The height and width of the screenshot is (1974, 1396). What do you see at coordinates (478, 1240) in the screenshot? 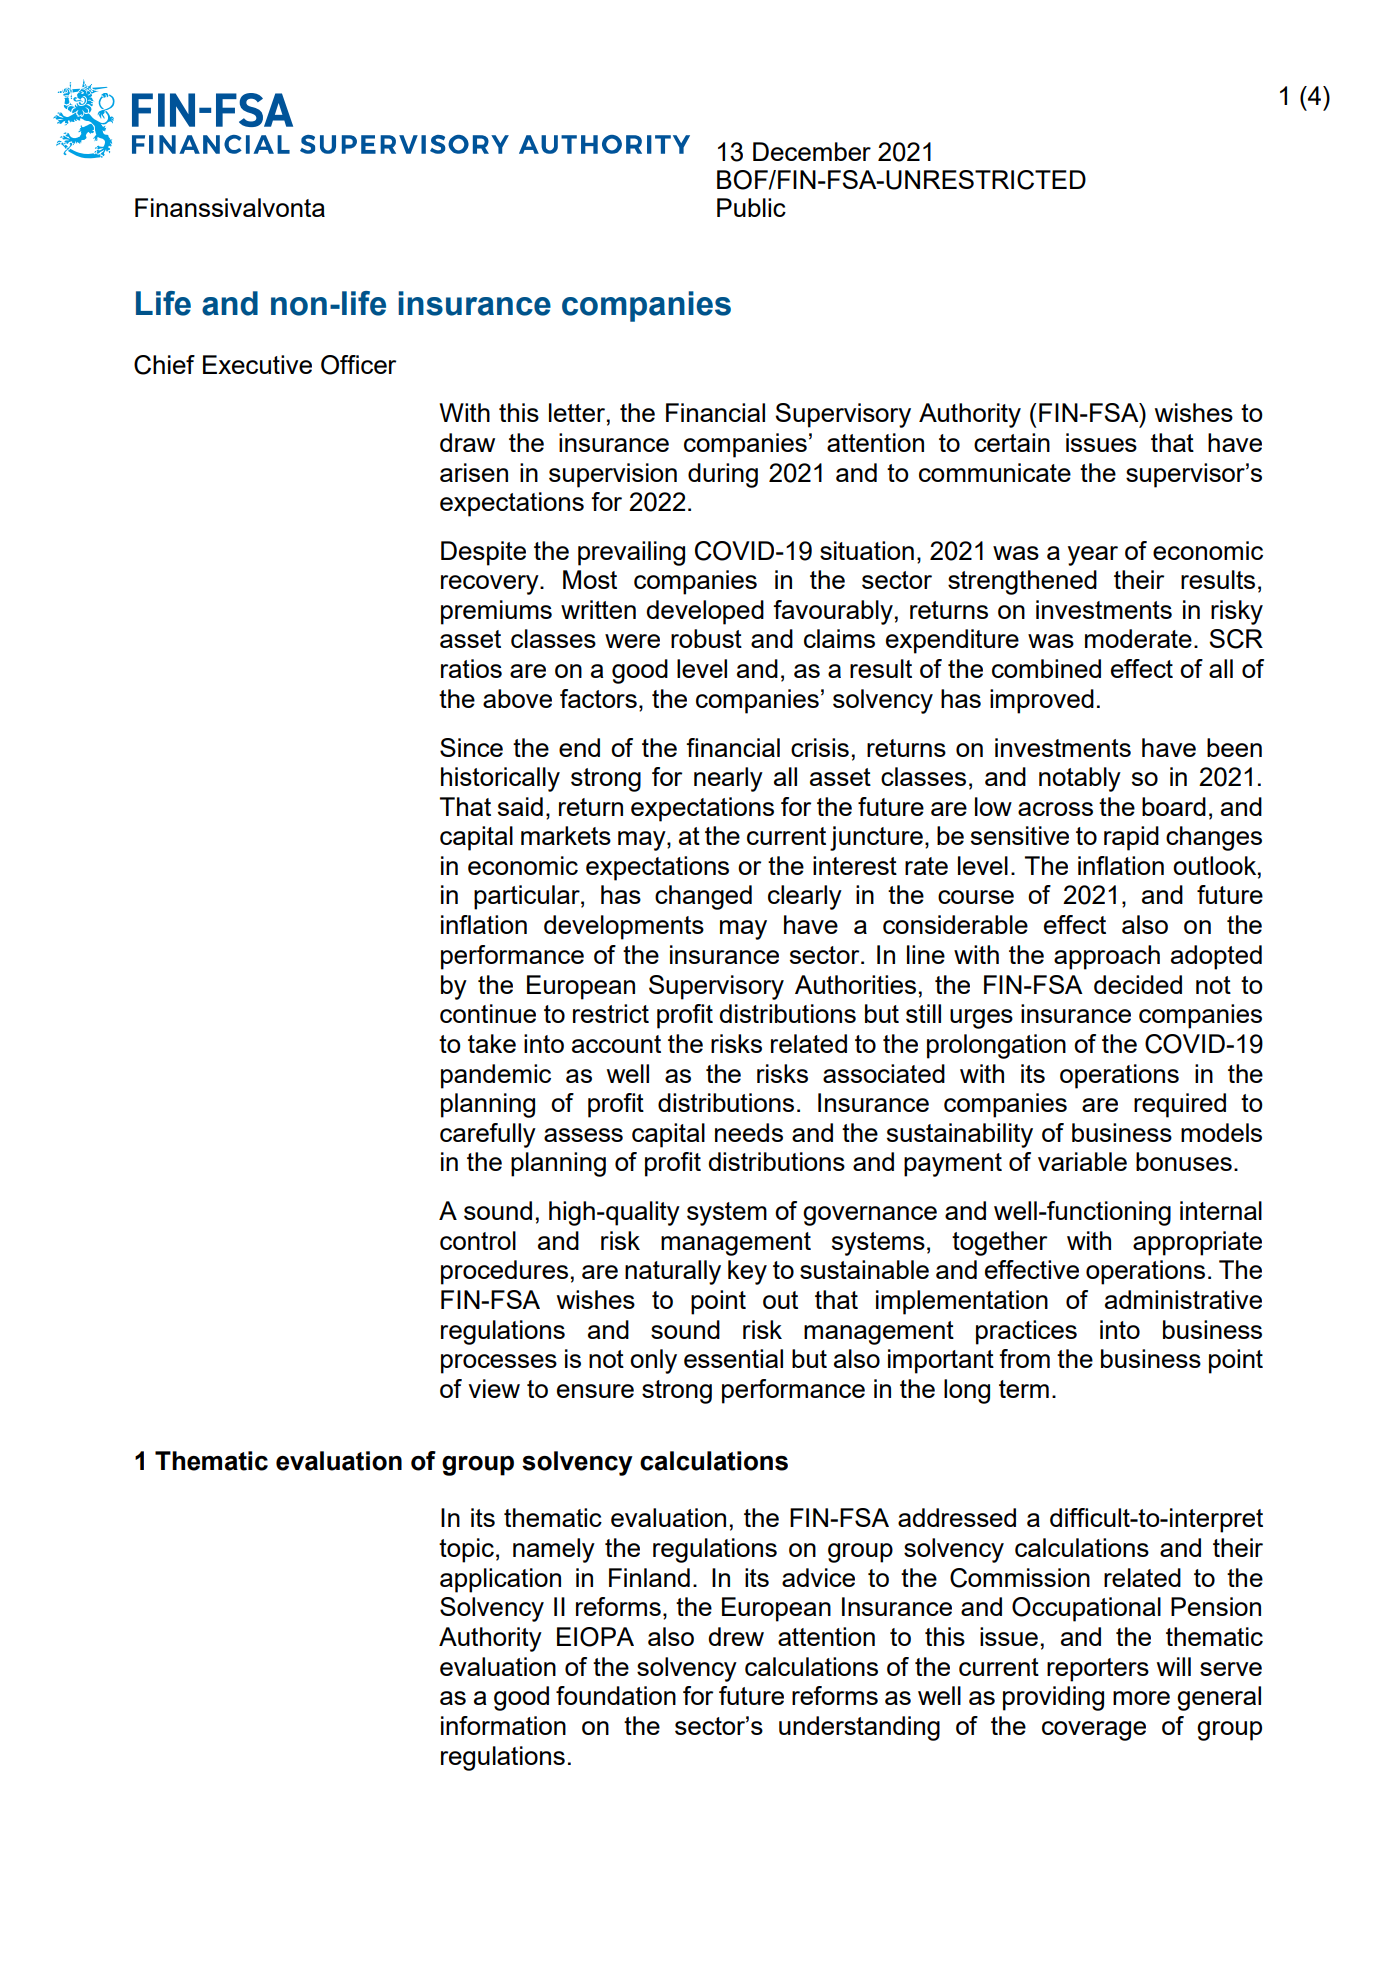
I see `control` at bounding box center [478, 1240].
